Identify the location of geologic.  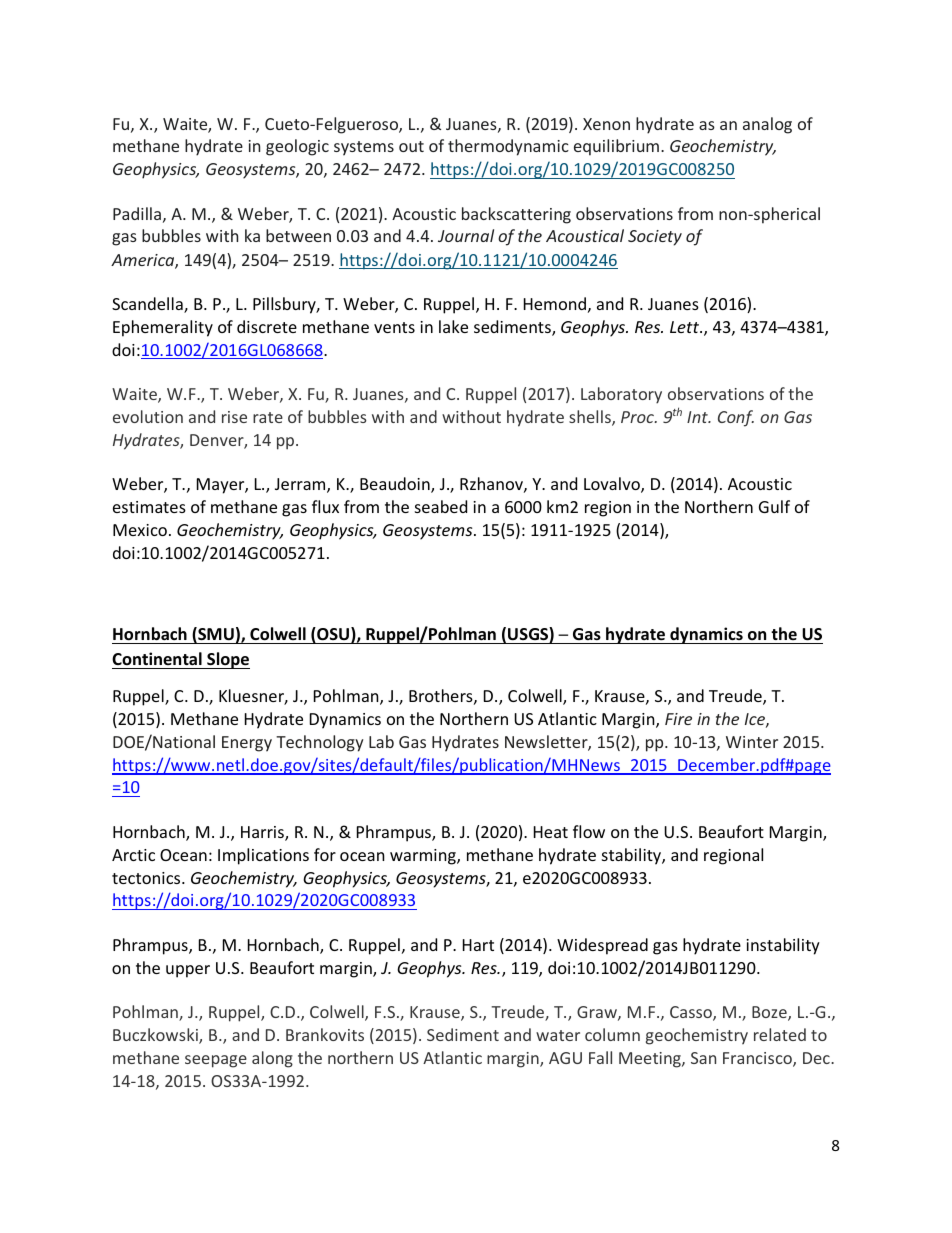
(297, 147).
